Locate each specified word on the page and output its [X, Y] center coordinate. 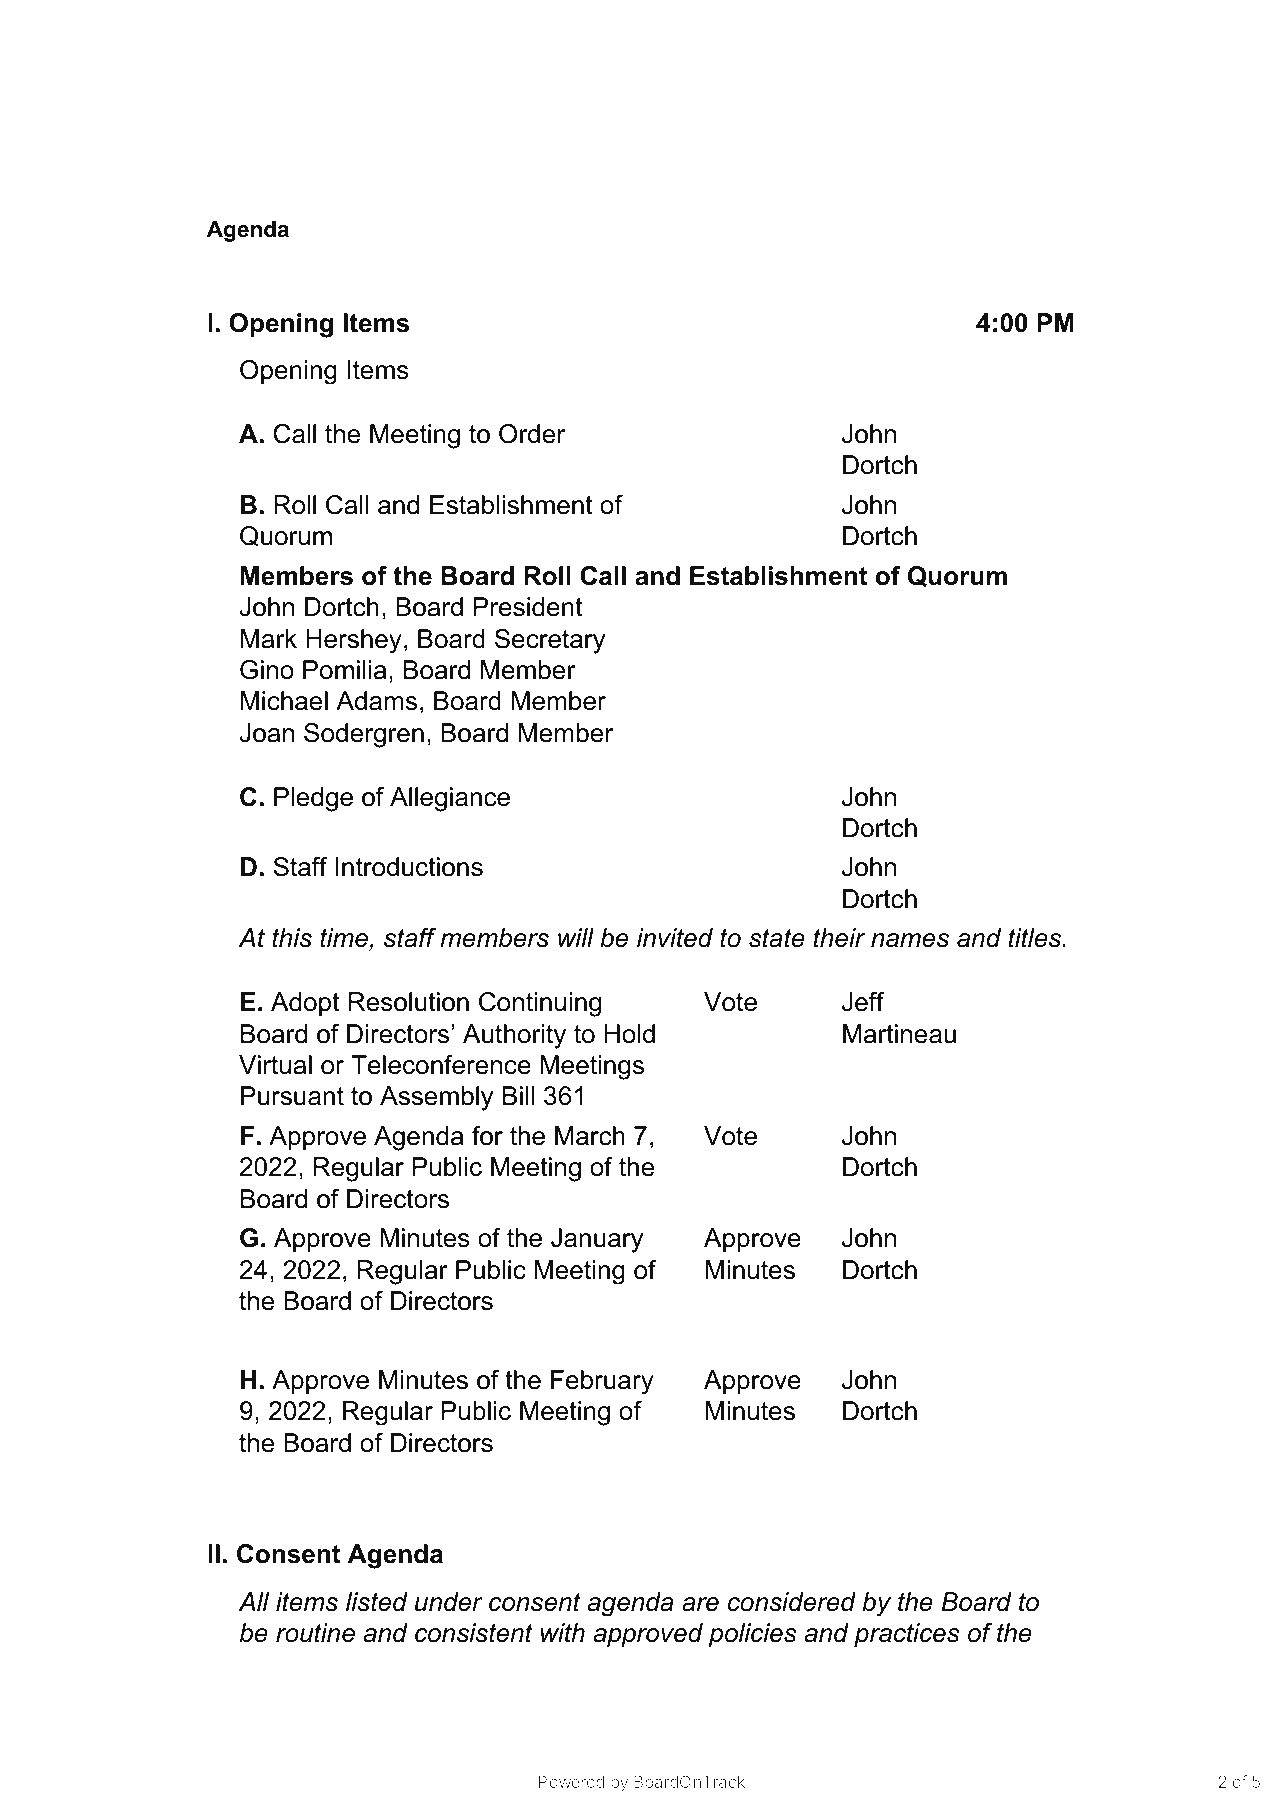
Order [532, 434]
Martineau [899, 1034]
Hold [630, 1034]
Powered [571, 1781]
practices [907, 1635]
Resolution [409, 1002]
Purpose [757, 261]
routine [315, 1633]
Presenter [902, 258]
